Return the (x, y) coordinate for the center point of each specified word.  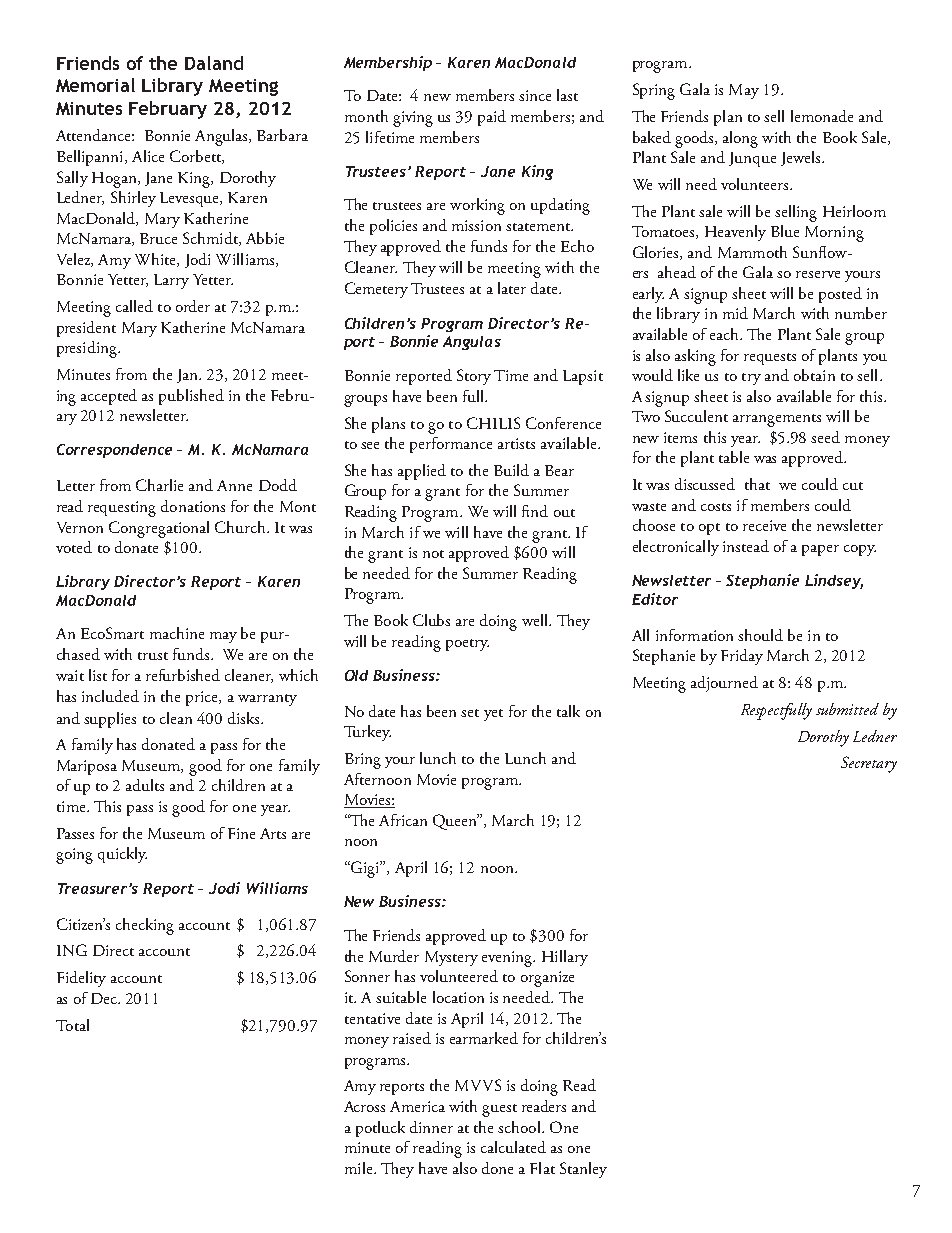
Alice (148, 156)
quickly (122, 855)
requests (770, 359)
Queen (456, 822)
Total (72, 1025)
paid (492, 118)
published (191, 397)
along (740, 139)
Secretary (869, 764)
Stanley (583, 1170)
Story (474, 377)
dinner (431, 1127)
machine (177, 633)
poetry (467, 645)
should (760, 635)
